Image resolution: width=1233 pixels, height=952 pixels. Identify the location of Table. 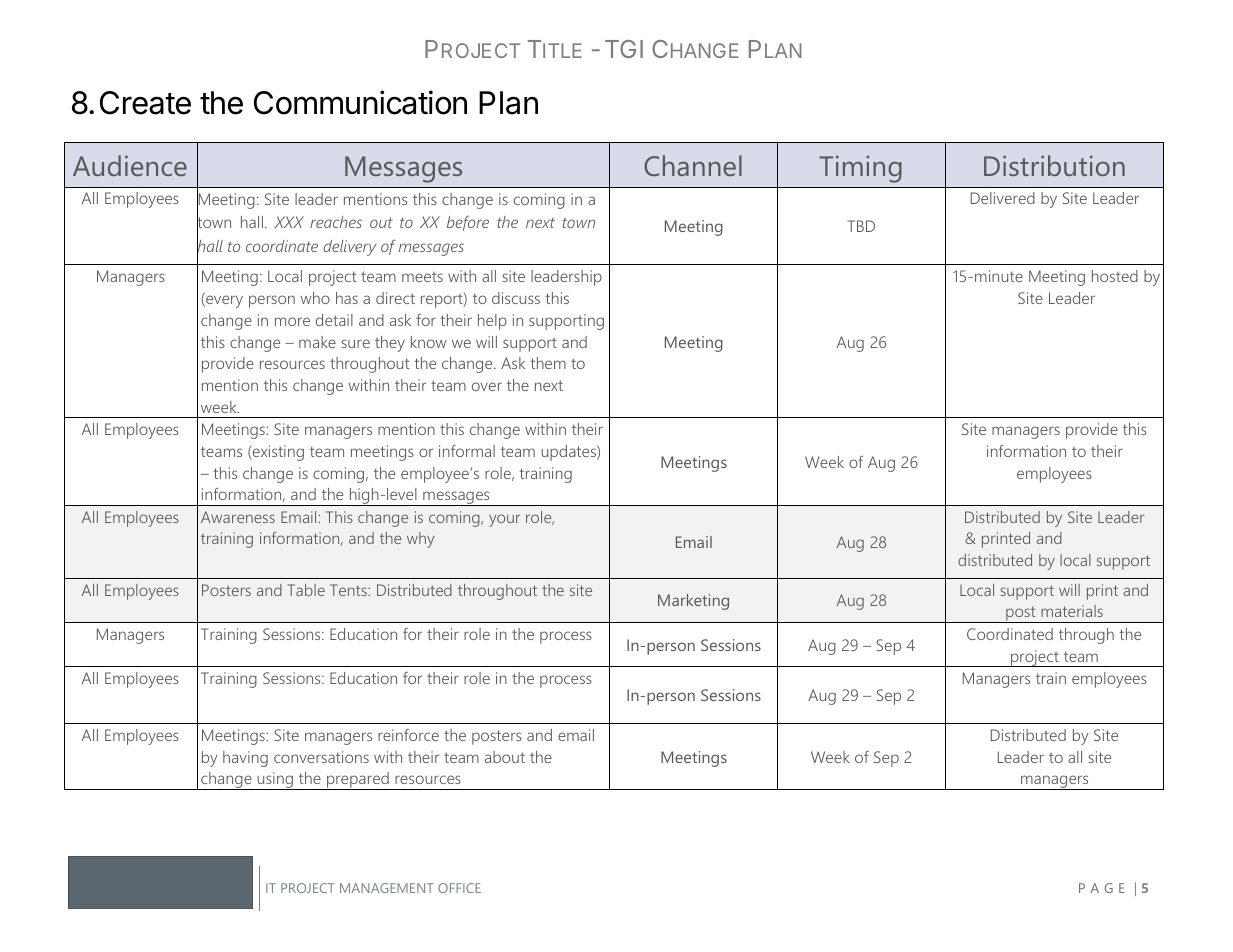
(306, 590).
